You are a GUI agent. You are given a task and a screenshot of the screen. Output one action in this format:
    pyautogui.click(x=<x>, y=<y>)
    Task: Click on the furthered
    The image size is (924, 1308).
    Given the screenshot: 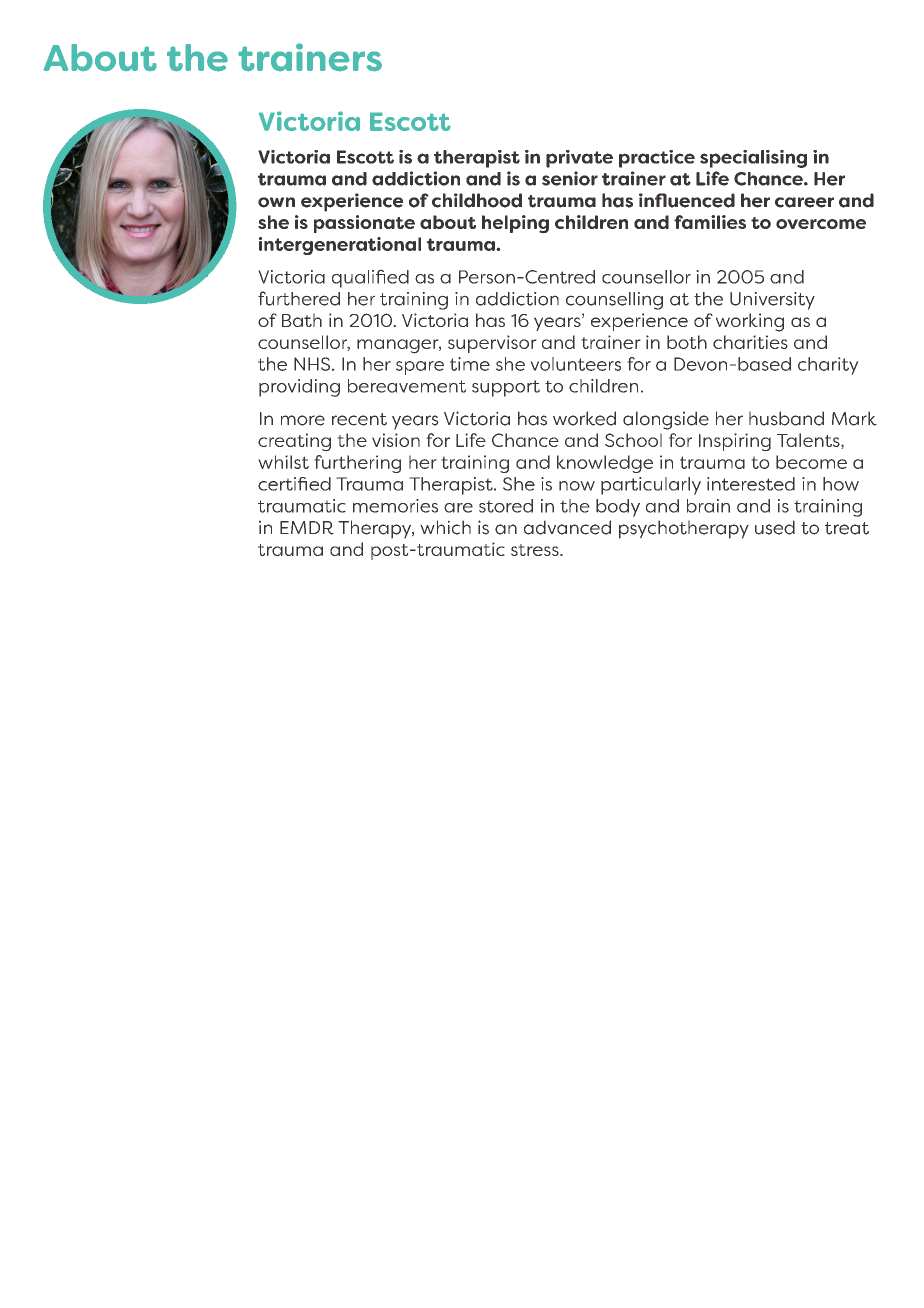 What is the action you would take?
    pyautogui.click(x=299, y=298)
